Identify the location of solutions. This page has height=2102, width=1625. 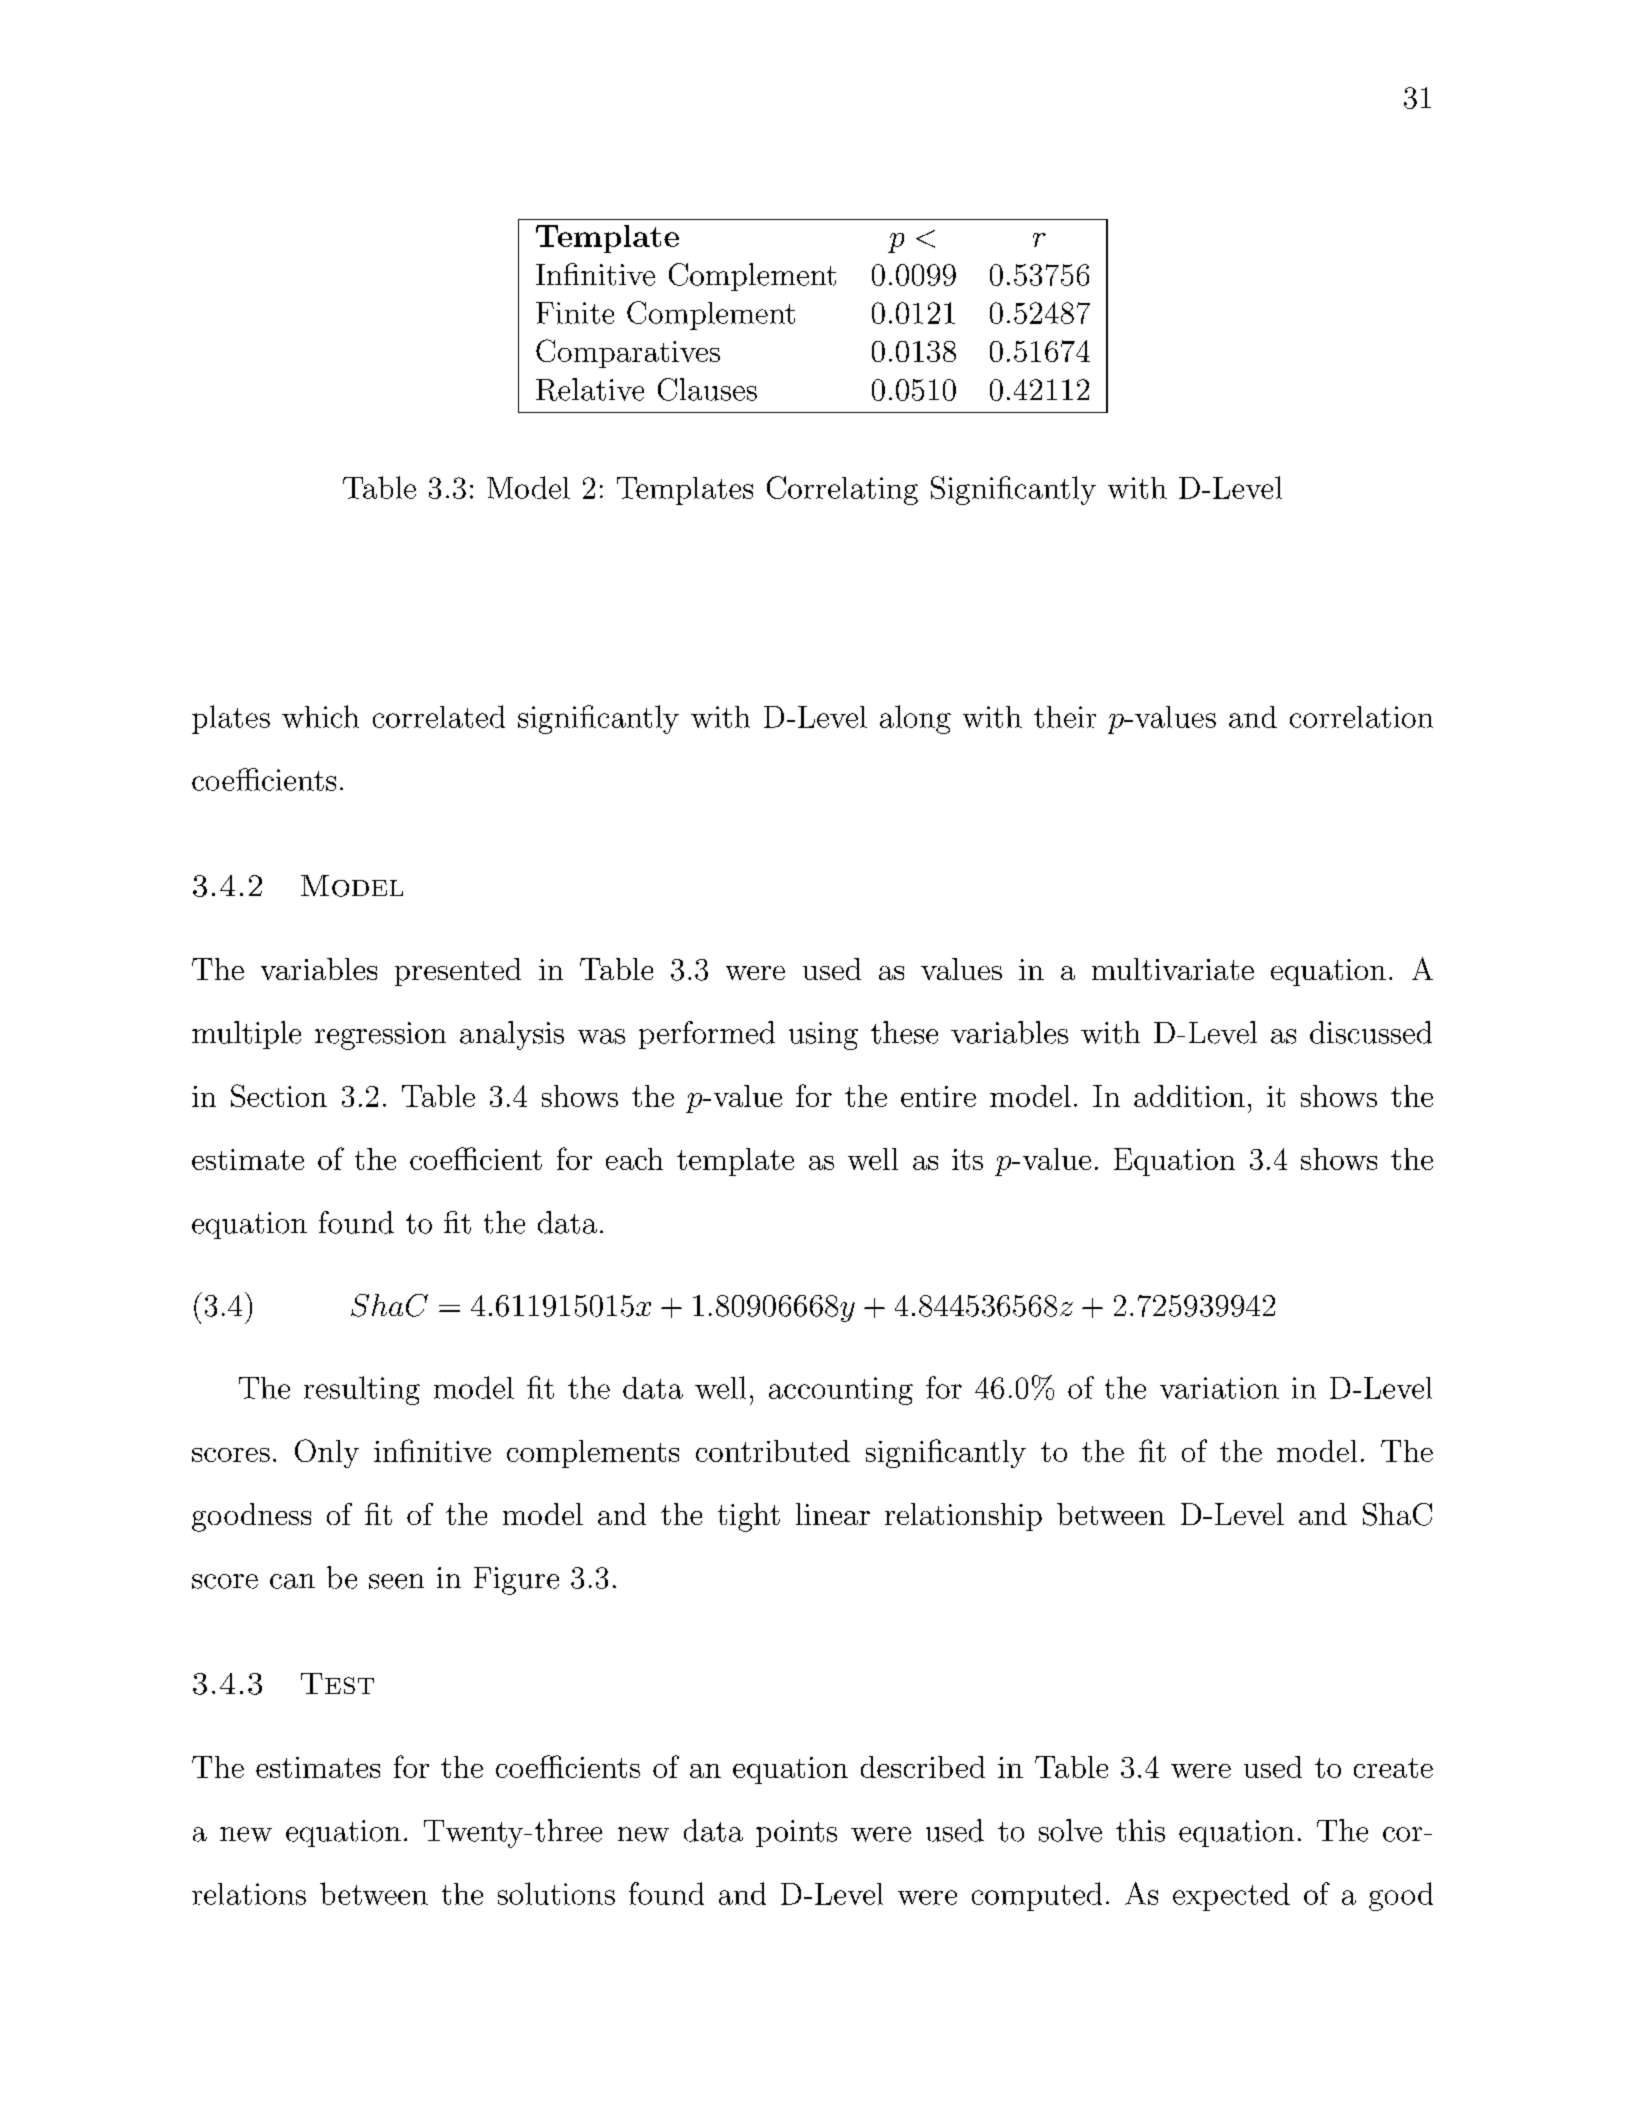
(556, 1893).
